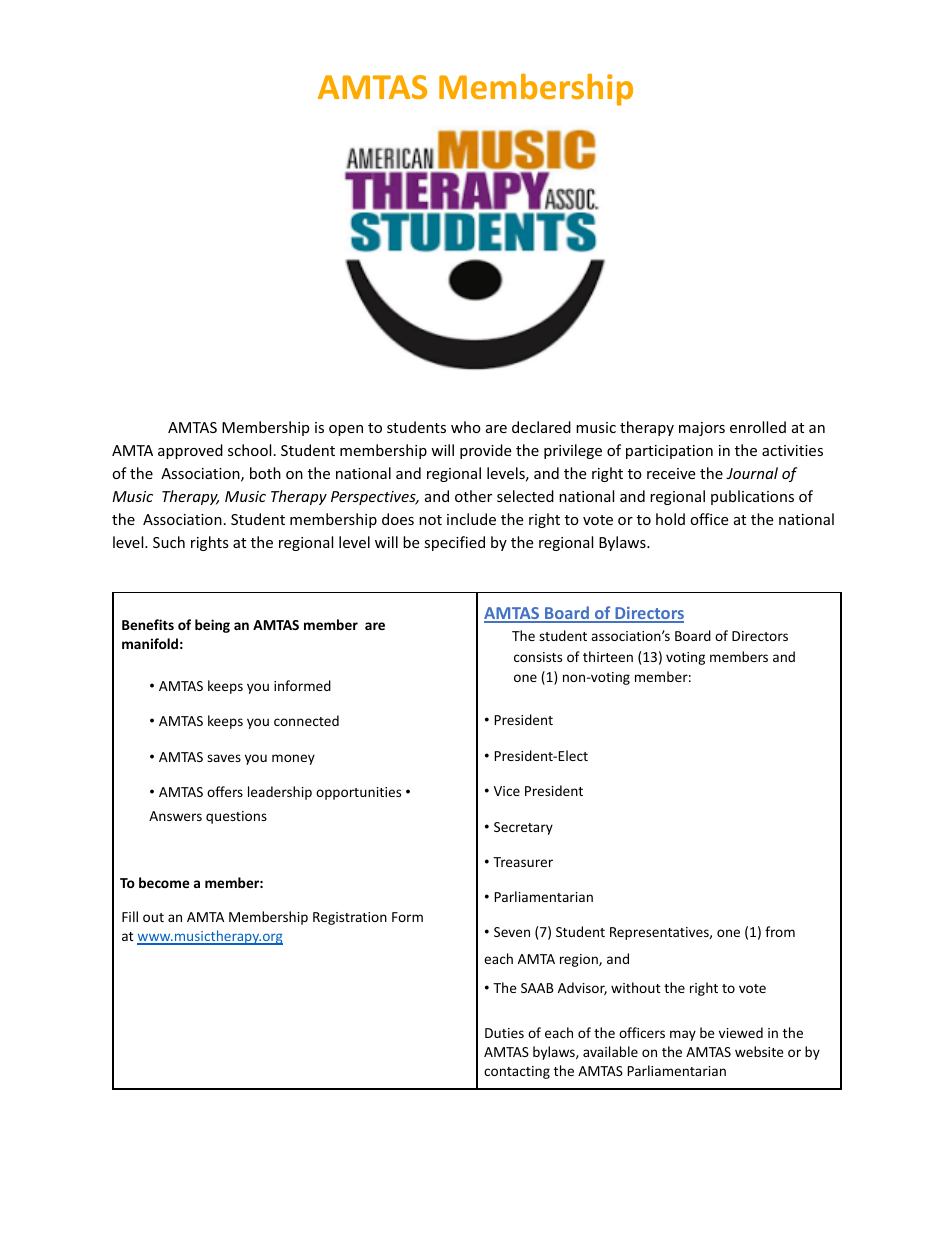 The image size is (952, 1233). I want to click on Fill, so click(130, 916).
